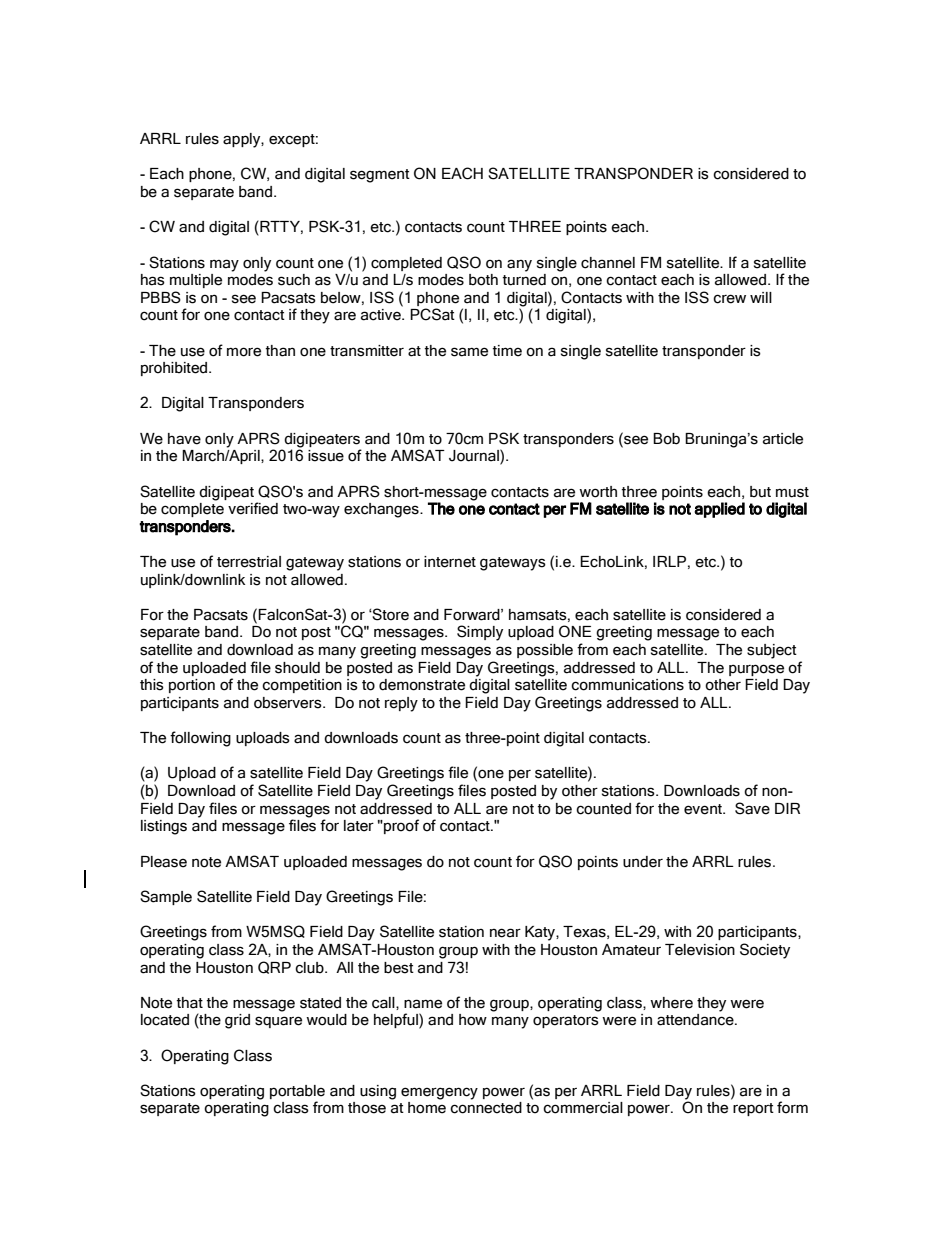 The width and height of the image is (952, 1233). I want to click on may, so click(224, 265).
